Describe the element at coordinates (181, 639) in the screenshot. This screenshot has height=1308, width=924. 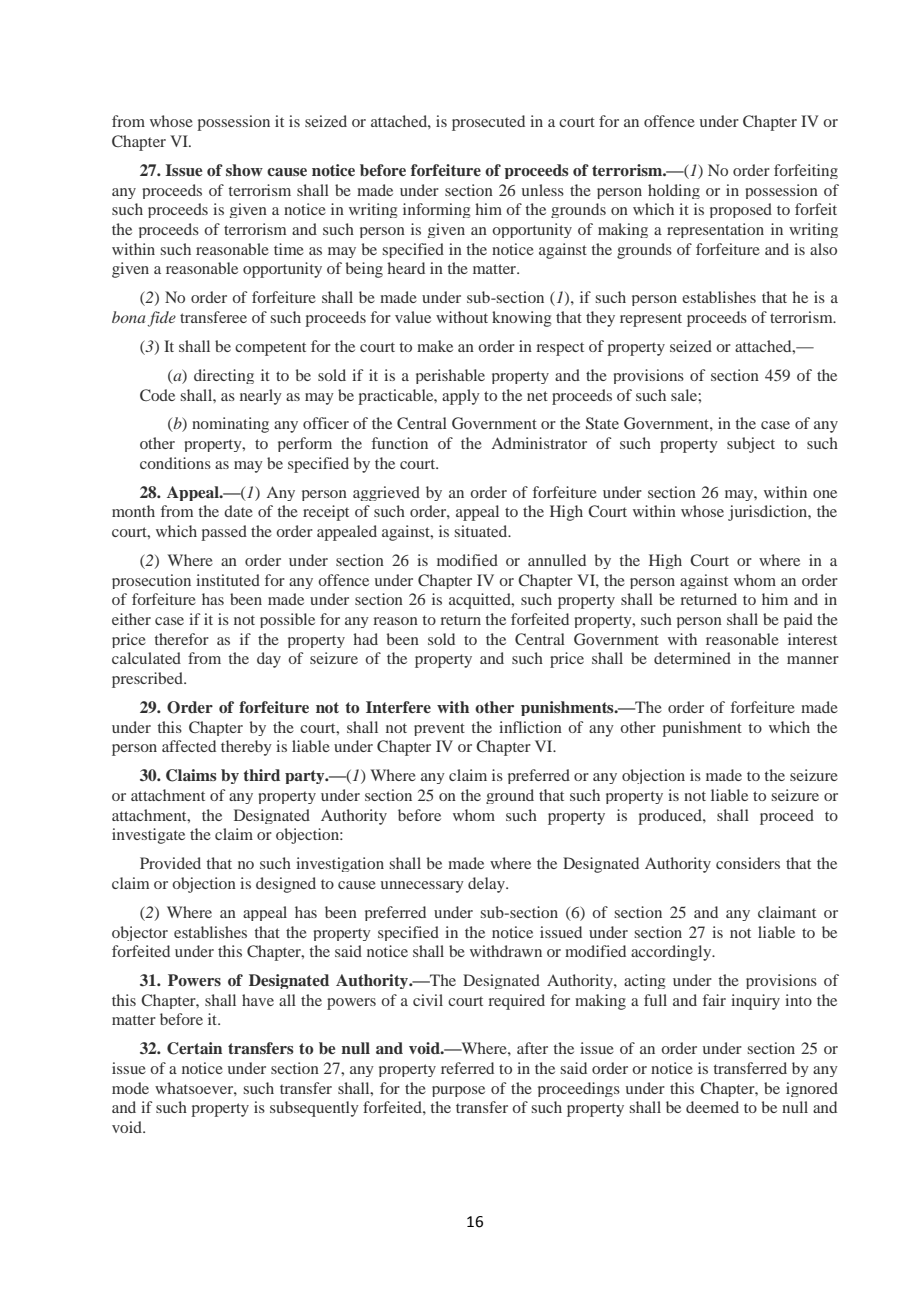
I see `therefor` at that location.
